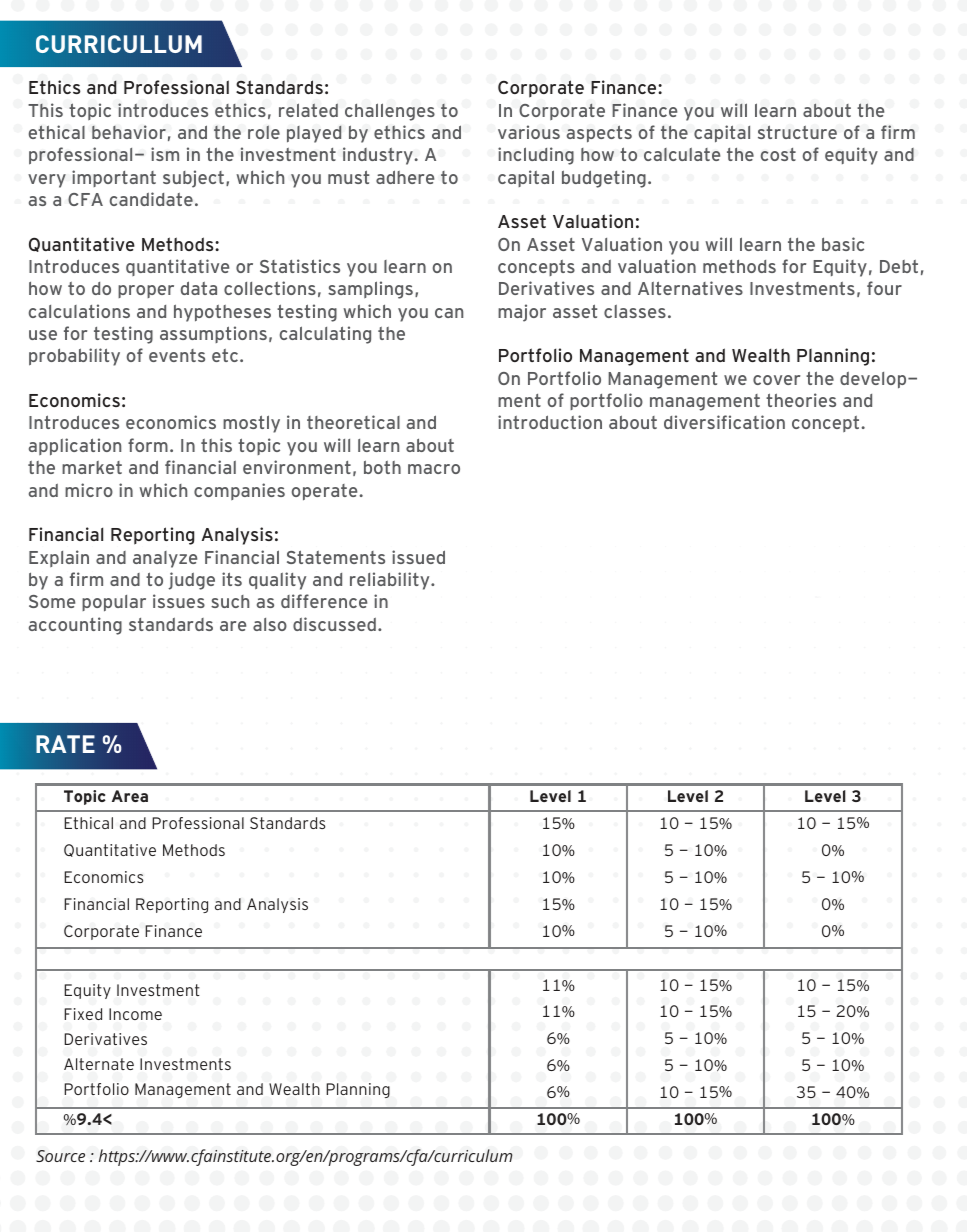 The width and height of the image is (967, 1232). What do you see at coordinates (434, 469) in the image?
I see `macro` at bounding box center [434, 469].
